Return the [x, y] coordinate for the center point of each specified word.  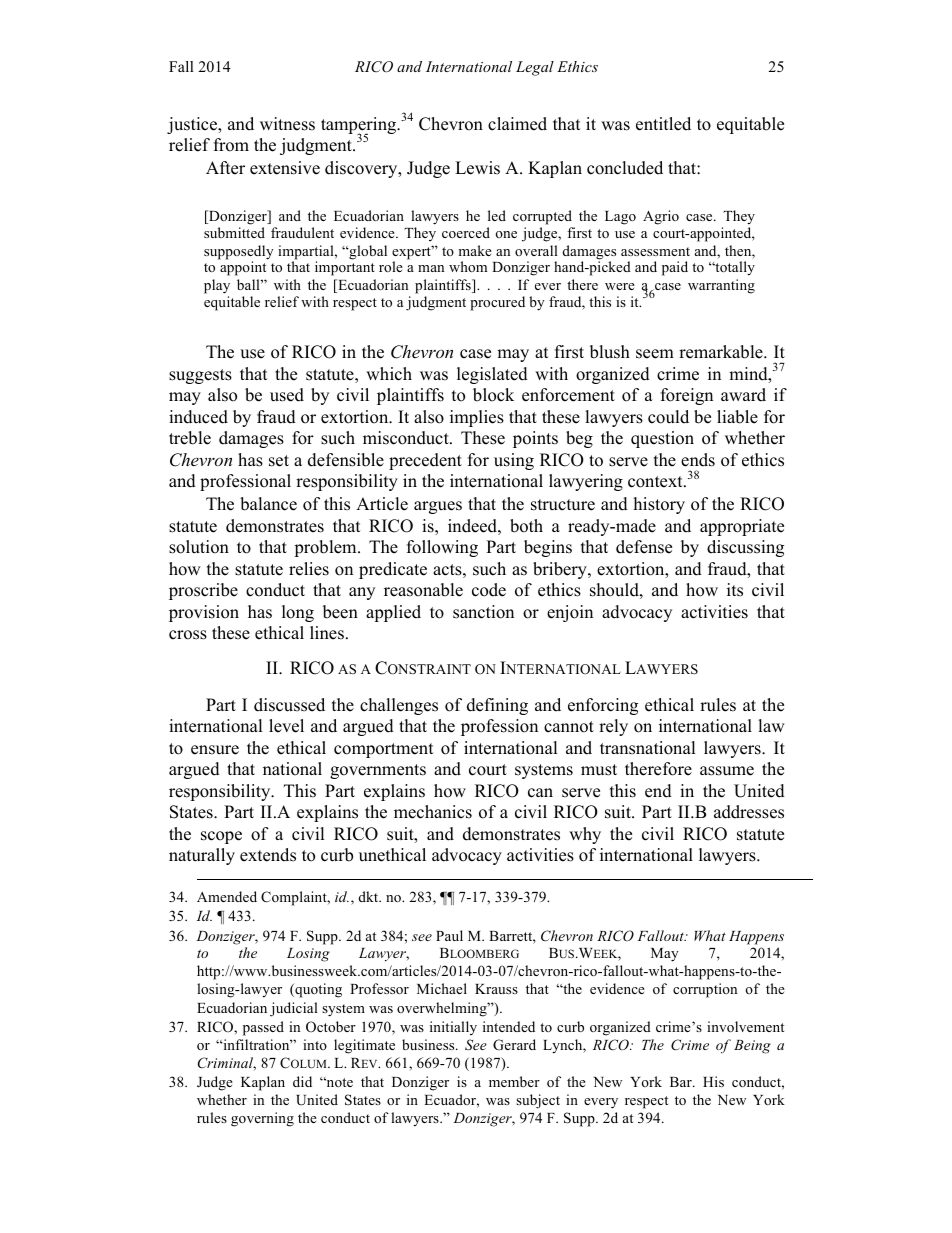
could [668, 417]
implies [477, 418]
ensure [215, 750]
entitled [663, 124]
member [514, 1081]
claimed [517, 124]
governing [262, 1119]
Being [752, 1047]
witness [287, 124]
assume [727, 771]
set [279, 461]
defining [497, 706]
